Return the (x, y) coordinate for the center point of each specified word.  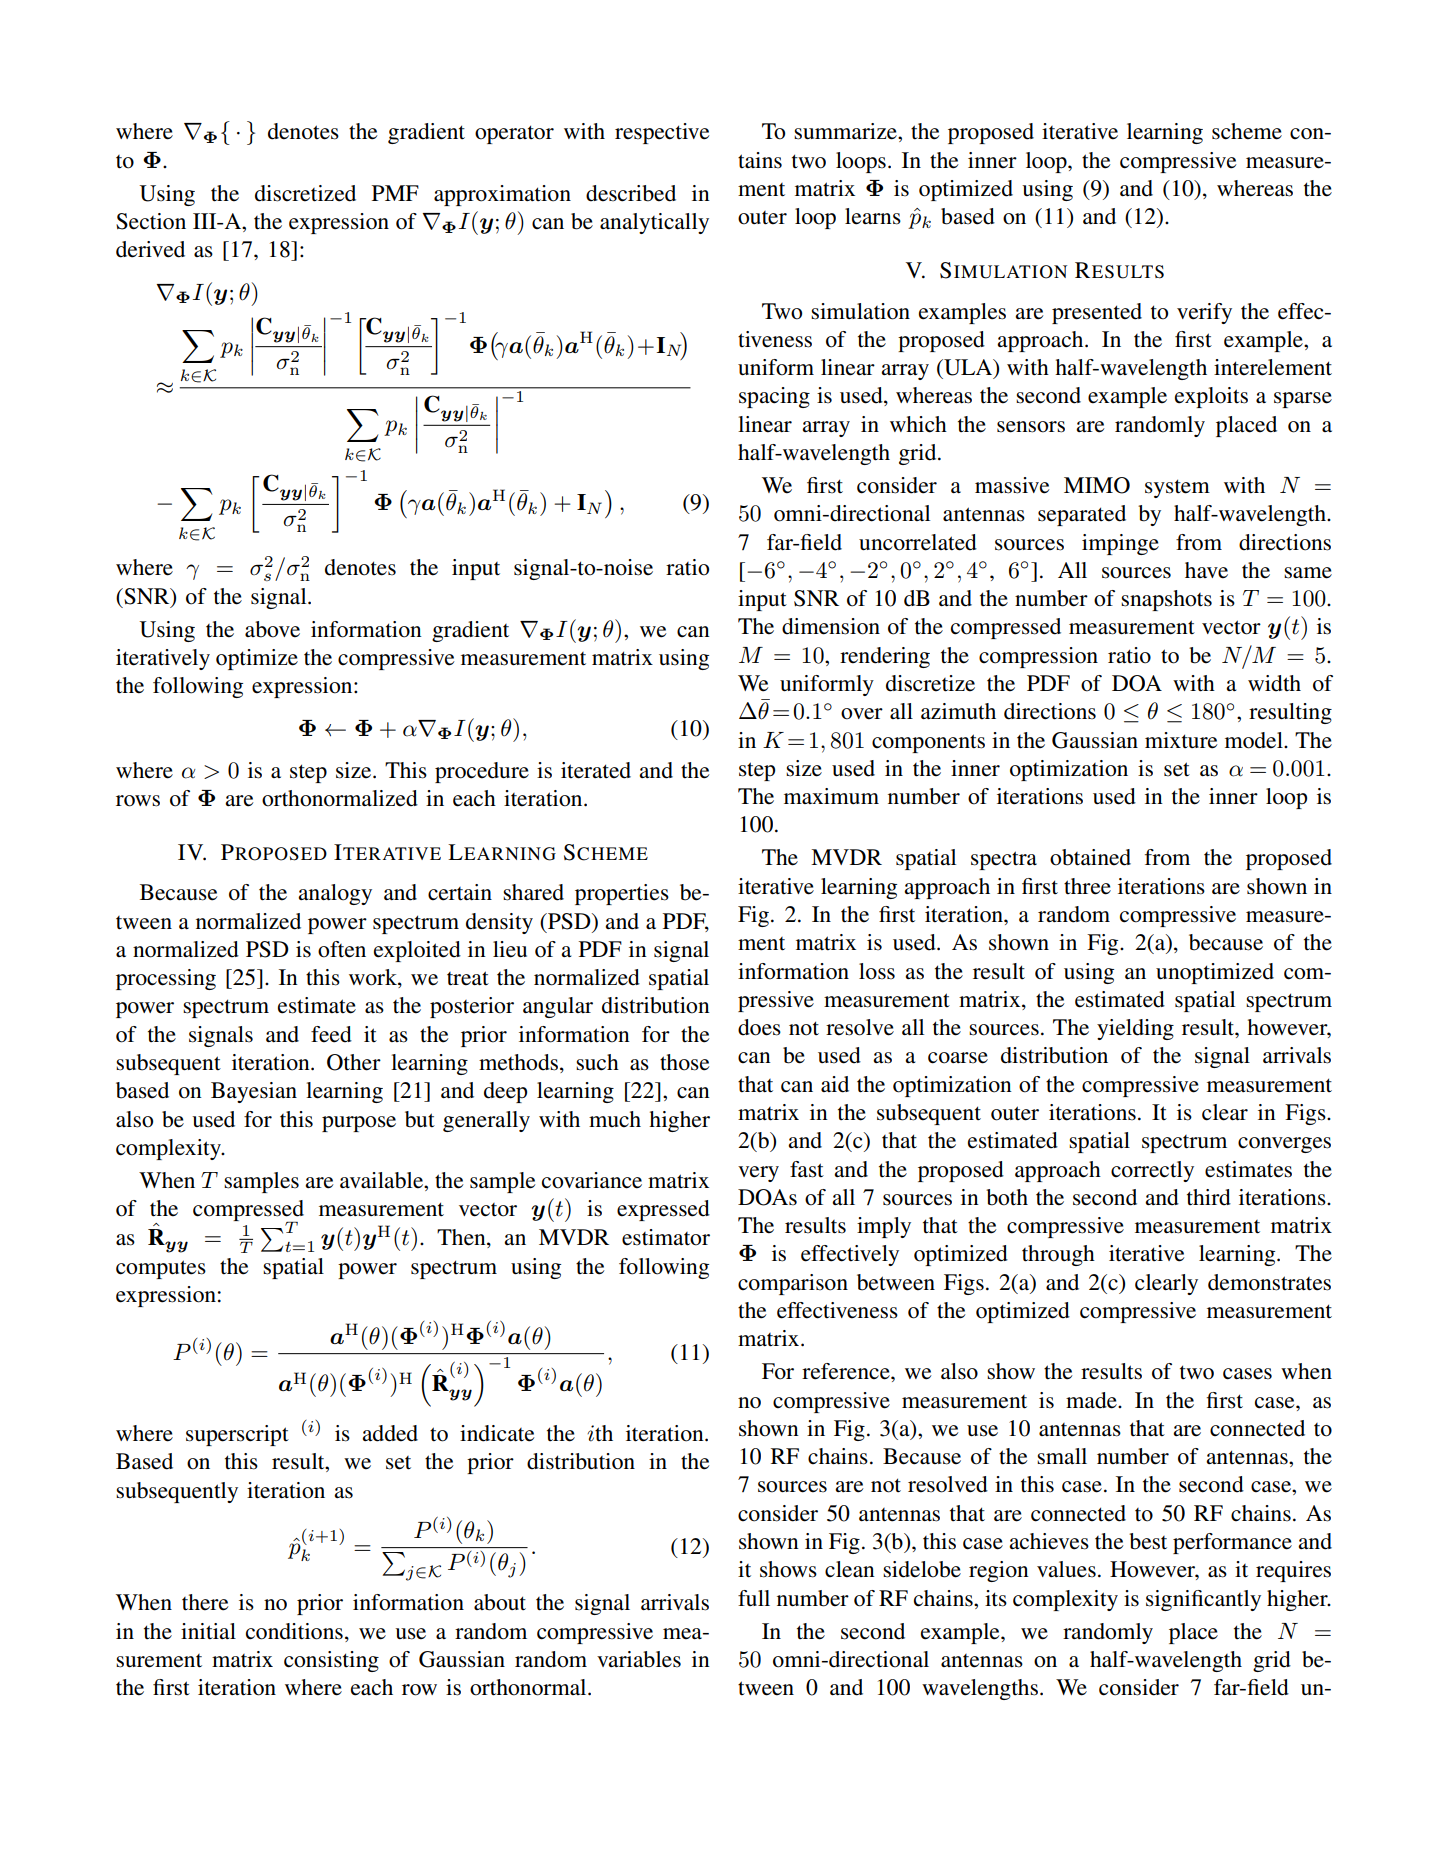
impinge (1120, 544)
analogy (335, 894)
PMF (395, 193)
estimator (666, 1237)
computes (161, 1269)
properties (622, 894)
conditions (294, 1631)
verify (1204, 313)
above (272, 629)
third (1209, 1197)
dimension (831, 626)
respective (662, 133)
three (1087, 886)
